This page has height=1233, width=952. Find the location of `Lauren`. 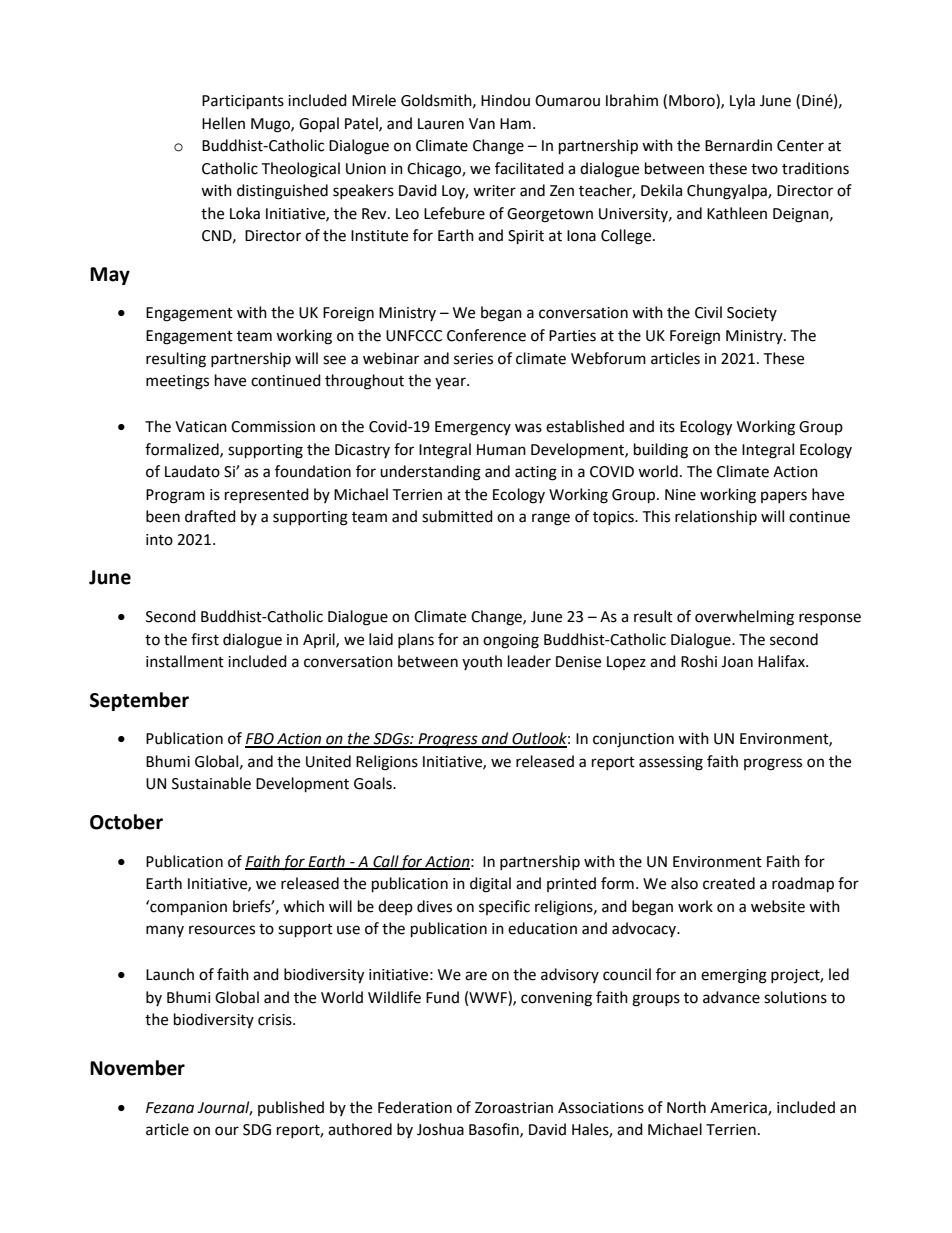

Lauren is located at coordinates (441, 124).
